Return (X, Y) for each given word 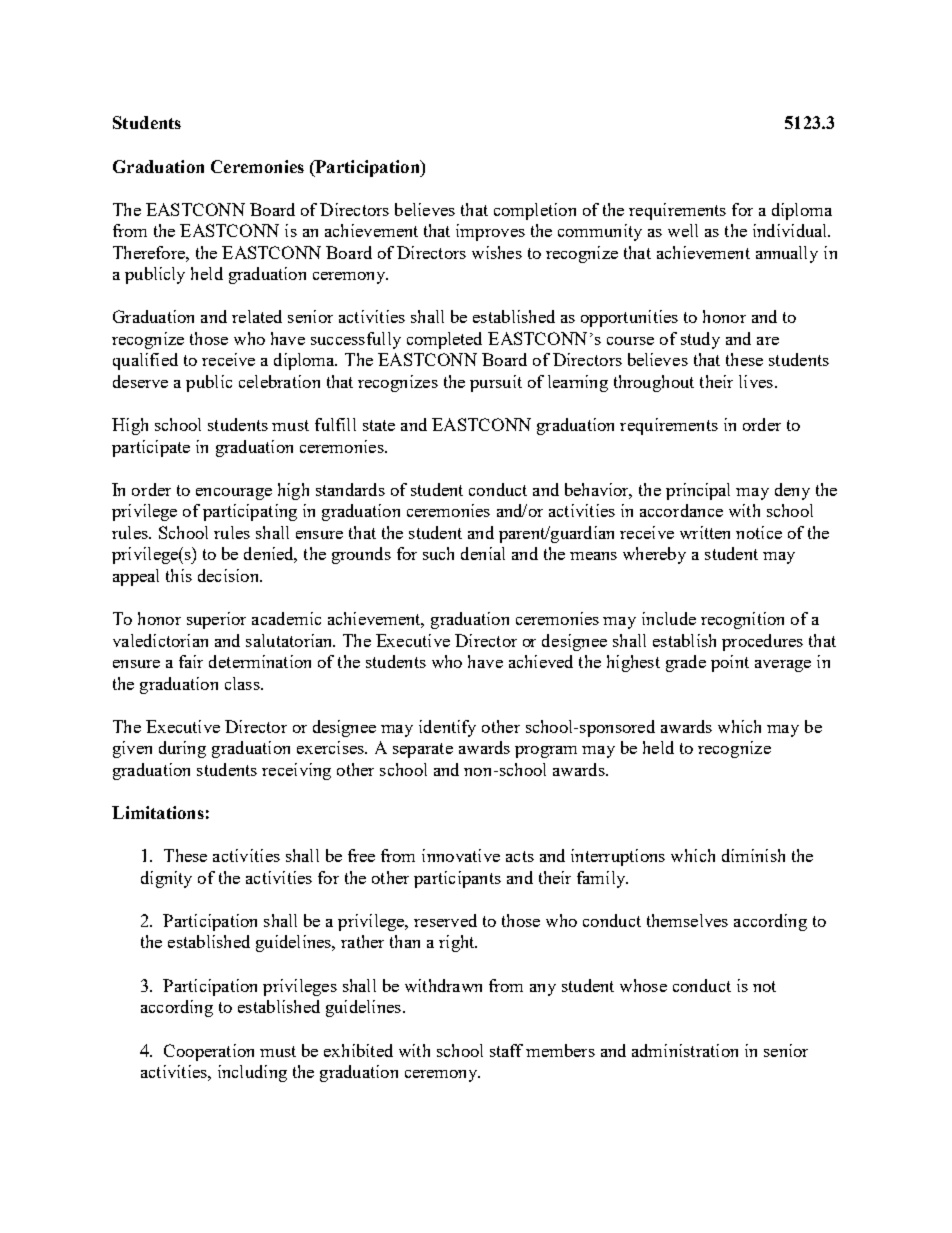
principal (698, 491)
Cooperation (209, 1052)
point (730, 663)
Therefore (150, 252)
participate (151, 448)
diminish (753, 855)
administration (685, 1050)
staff (506, 1050)
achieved (541, 661)
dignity (166, 879)
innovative (461, 855)
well (683, 230)
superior (216, 620)
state (379, 425)
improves (490, 232)
